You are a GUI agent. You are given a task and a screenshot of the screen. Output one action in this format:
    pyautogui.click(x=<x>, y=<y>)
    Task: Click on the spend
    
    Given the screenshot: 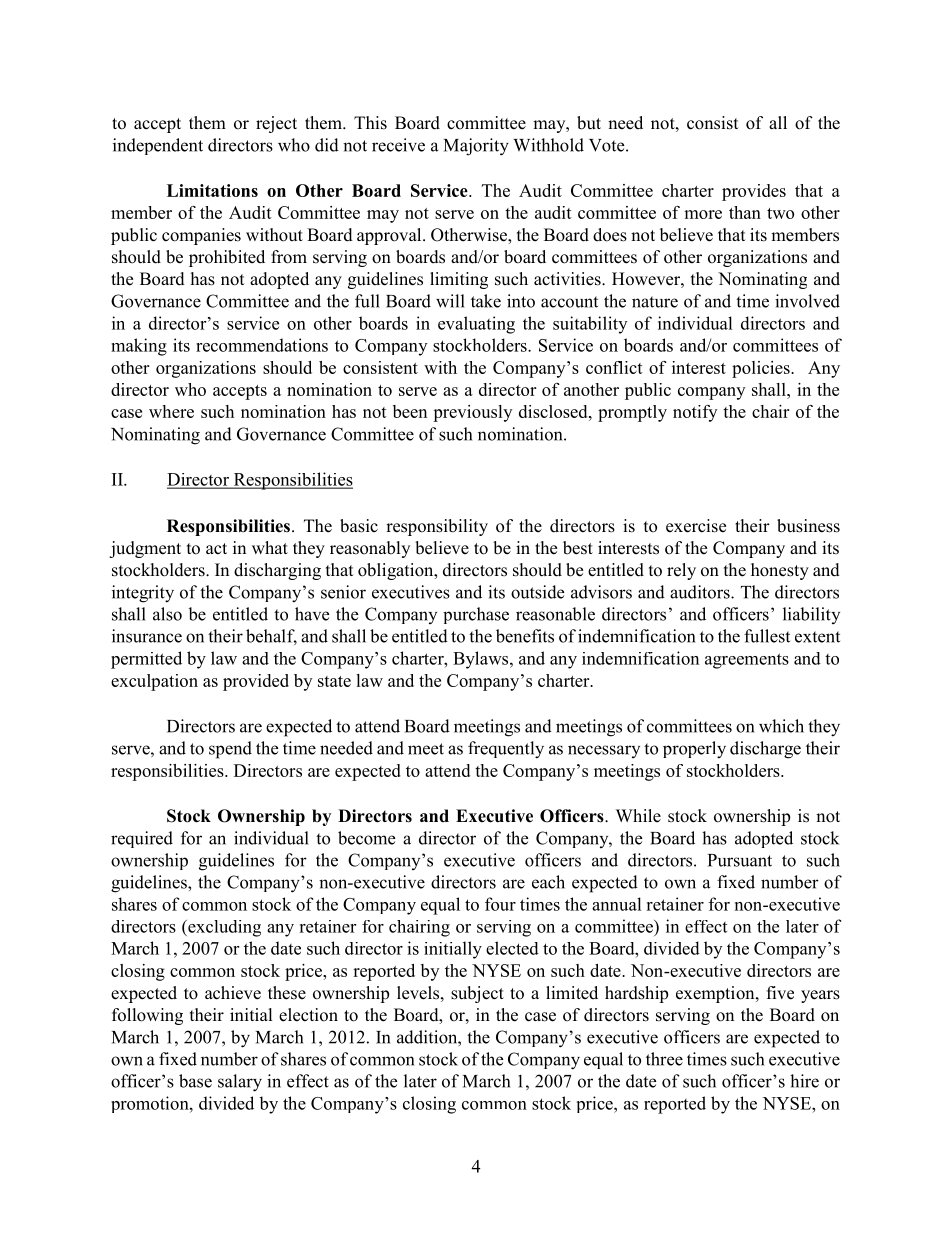 What is the action you would take?
    pyautogui.click(x=230, y=750)
